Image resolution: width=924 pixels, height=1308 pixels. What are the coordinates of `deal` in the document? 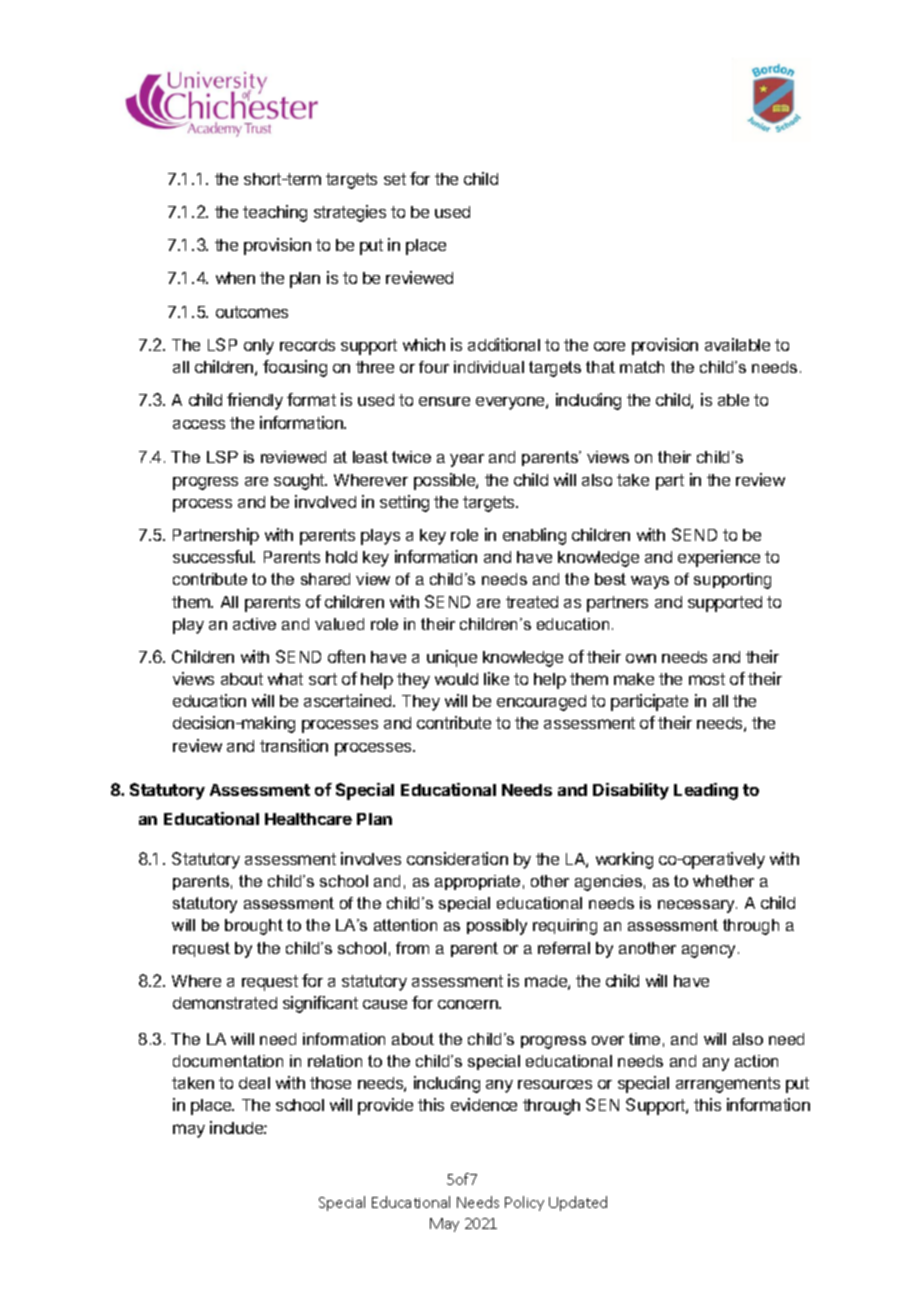 It's located at (254, 1083).
